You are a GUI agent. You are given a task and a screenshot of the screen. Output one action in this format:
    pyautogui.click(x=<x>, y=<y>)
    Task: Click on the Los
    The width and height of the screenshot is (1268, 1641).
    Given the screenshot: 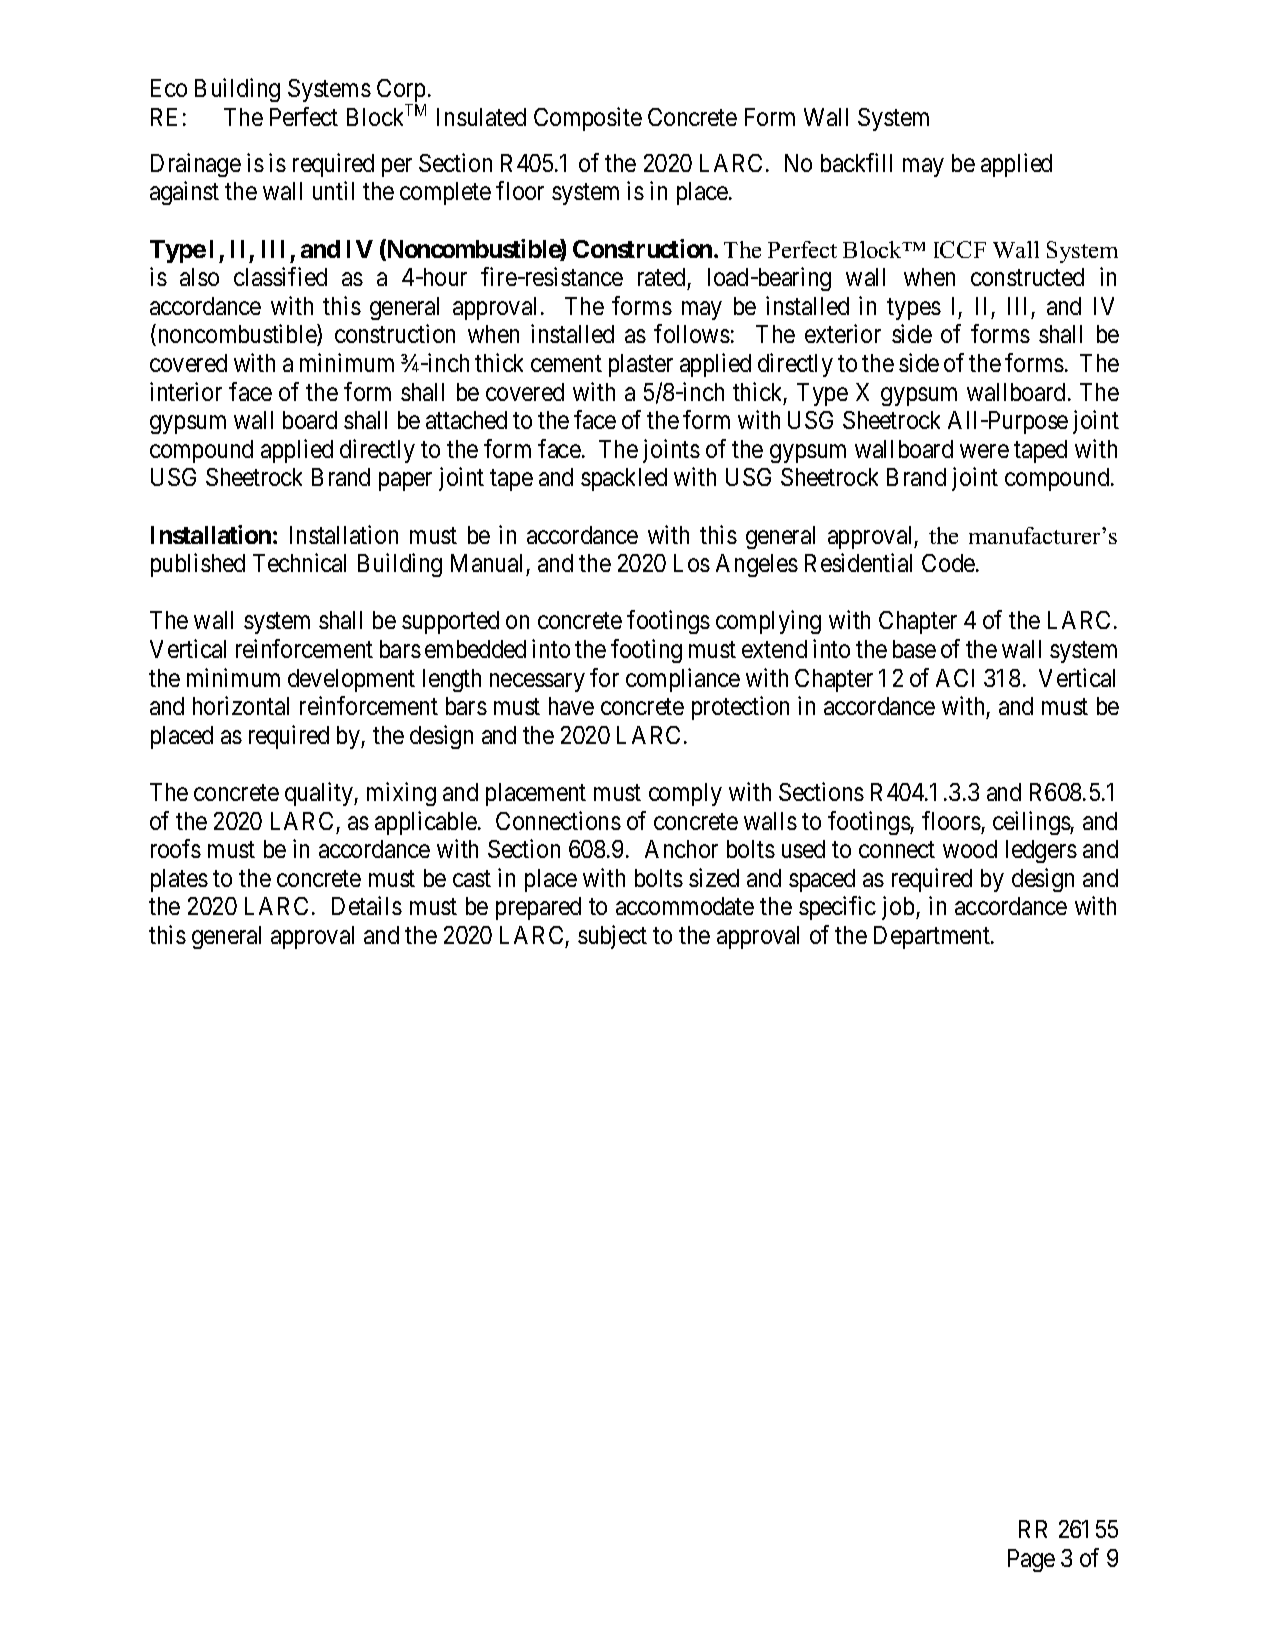 What is the action you would take?
    pyautogui.click(x=692, y=563)
